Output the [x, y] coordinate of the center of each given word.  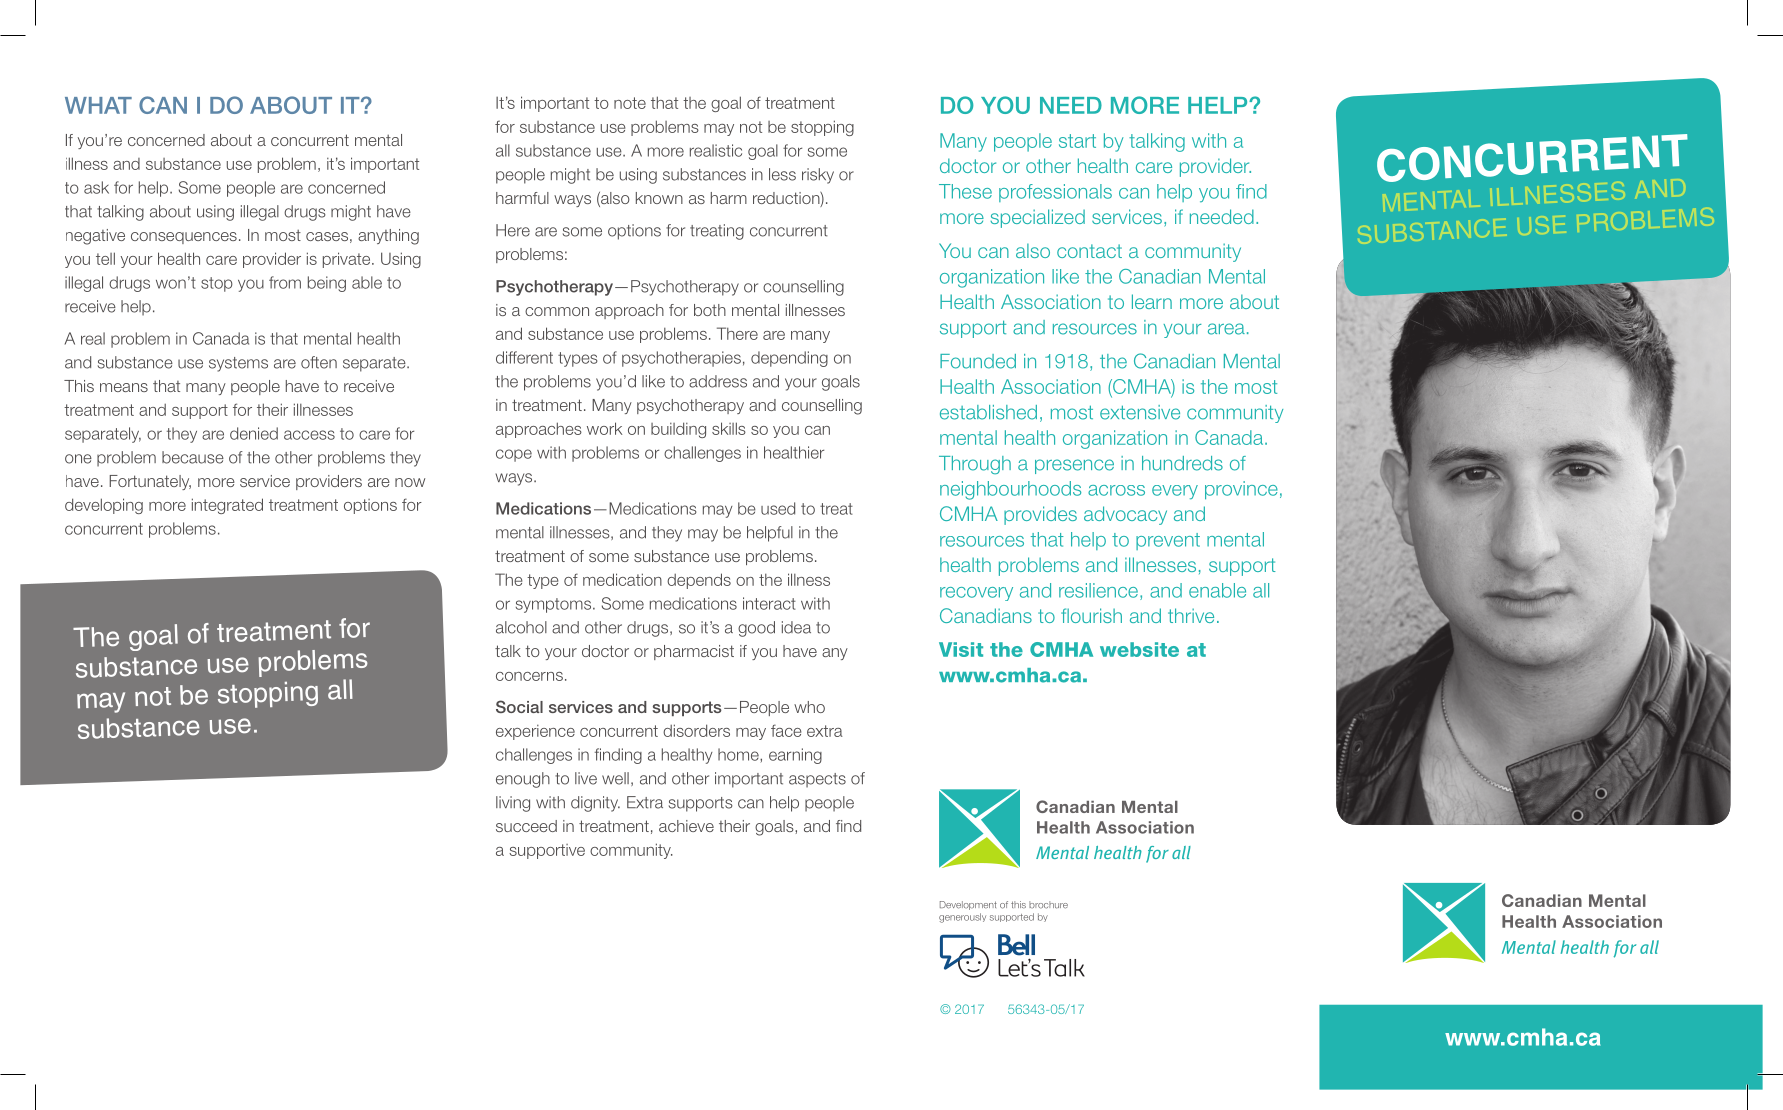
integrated [227, 506]
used [778, 508]
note [630, 103]
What [98, 105]
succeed [526, 826]
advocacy [1125, 515]
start [1077, 141]
